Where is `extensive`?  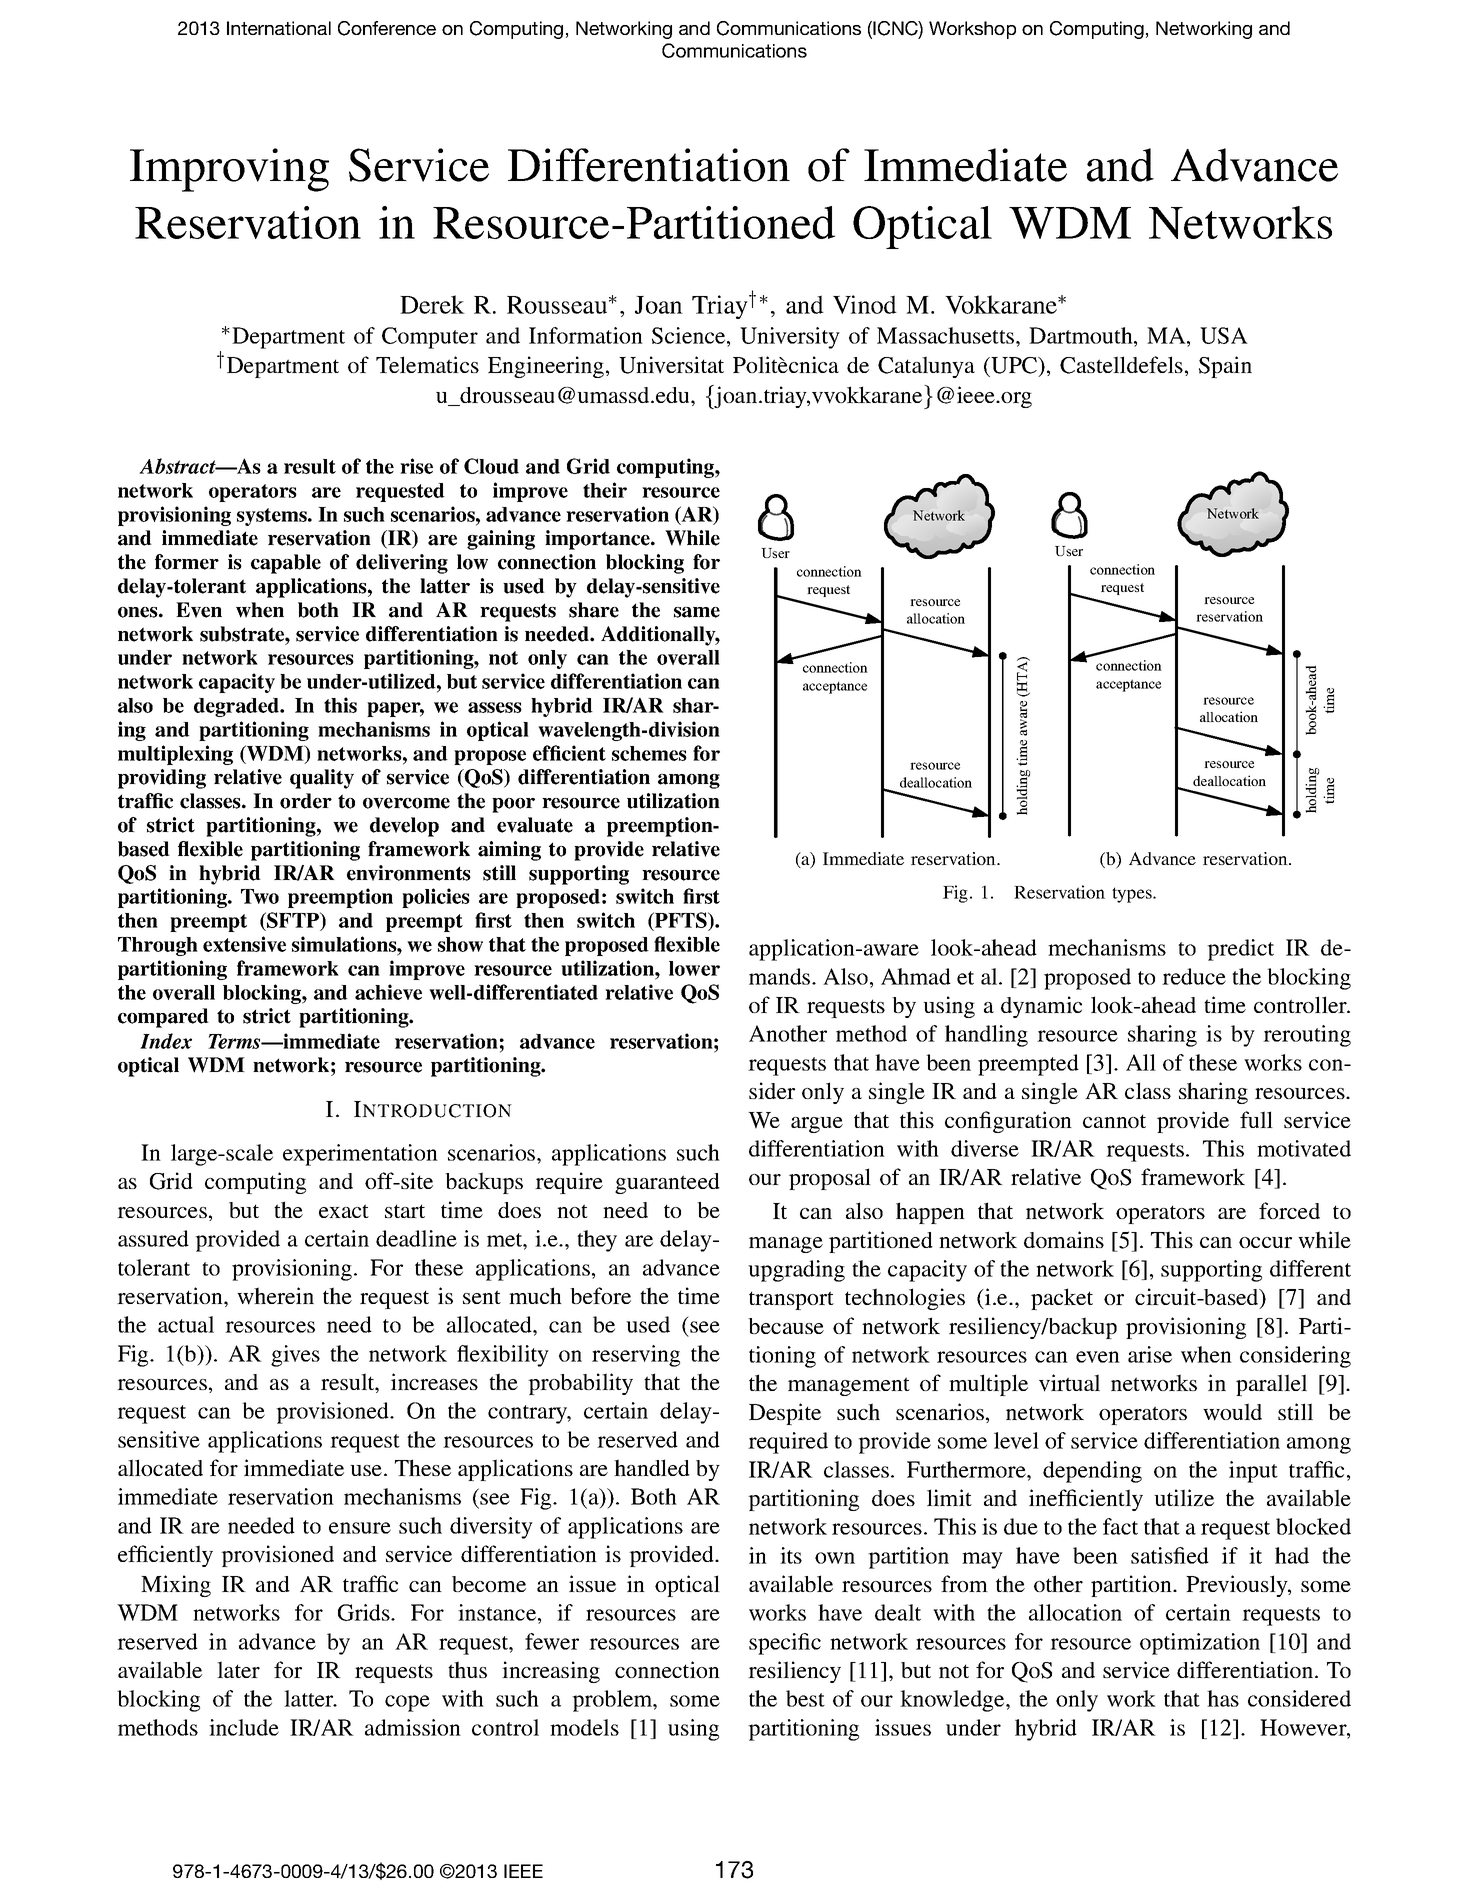 extensive is located at coordinates (244, 944).
